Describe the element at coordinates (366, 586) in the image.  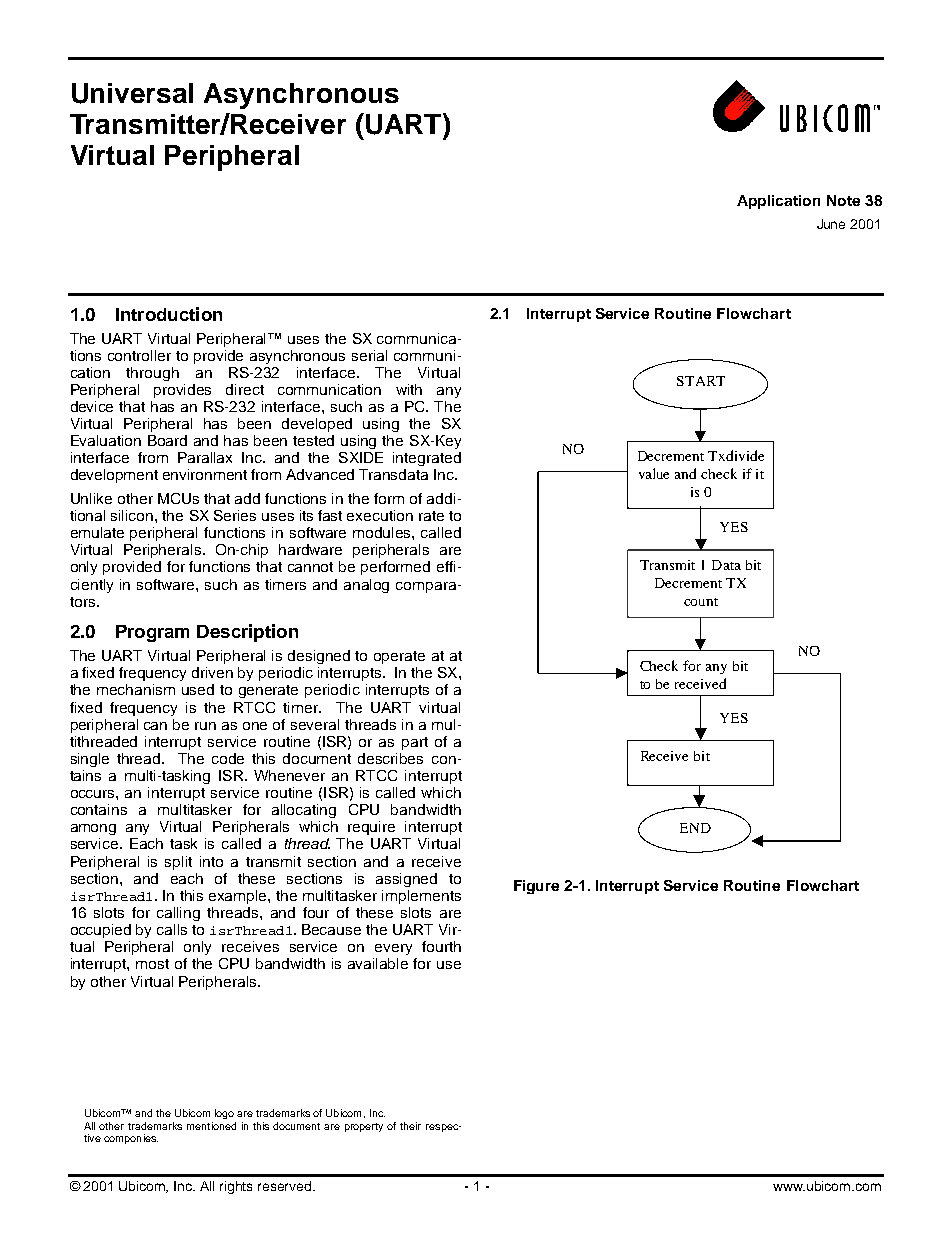
I see `analog` at that location.
